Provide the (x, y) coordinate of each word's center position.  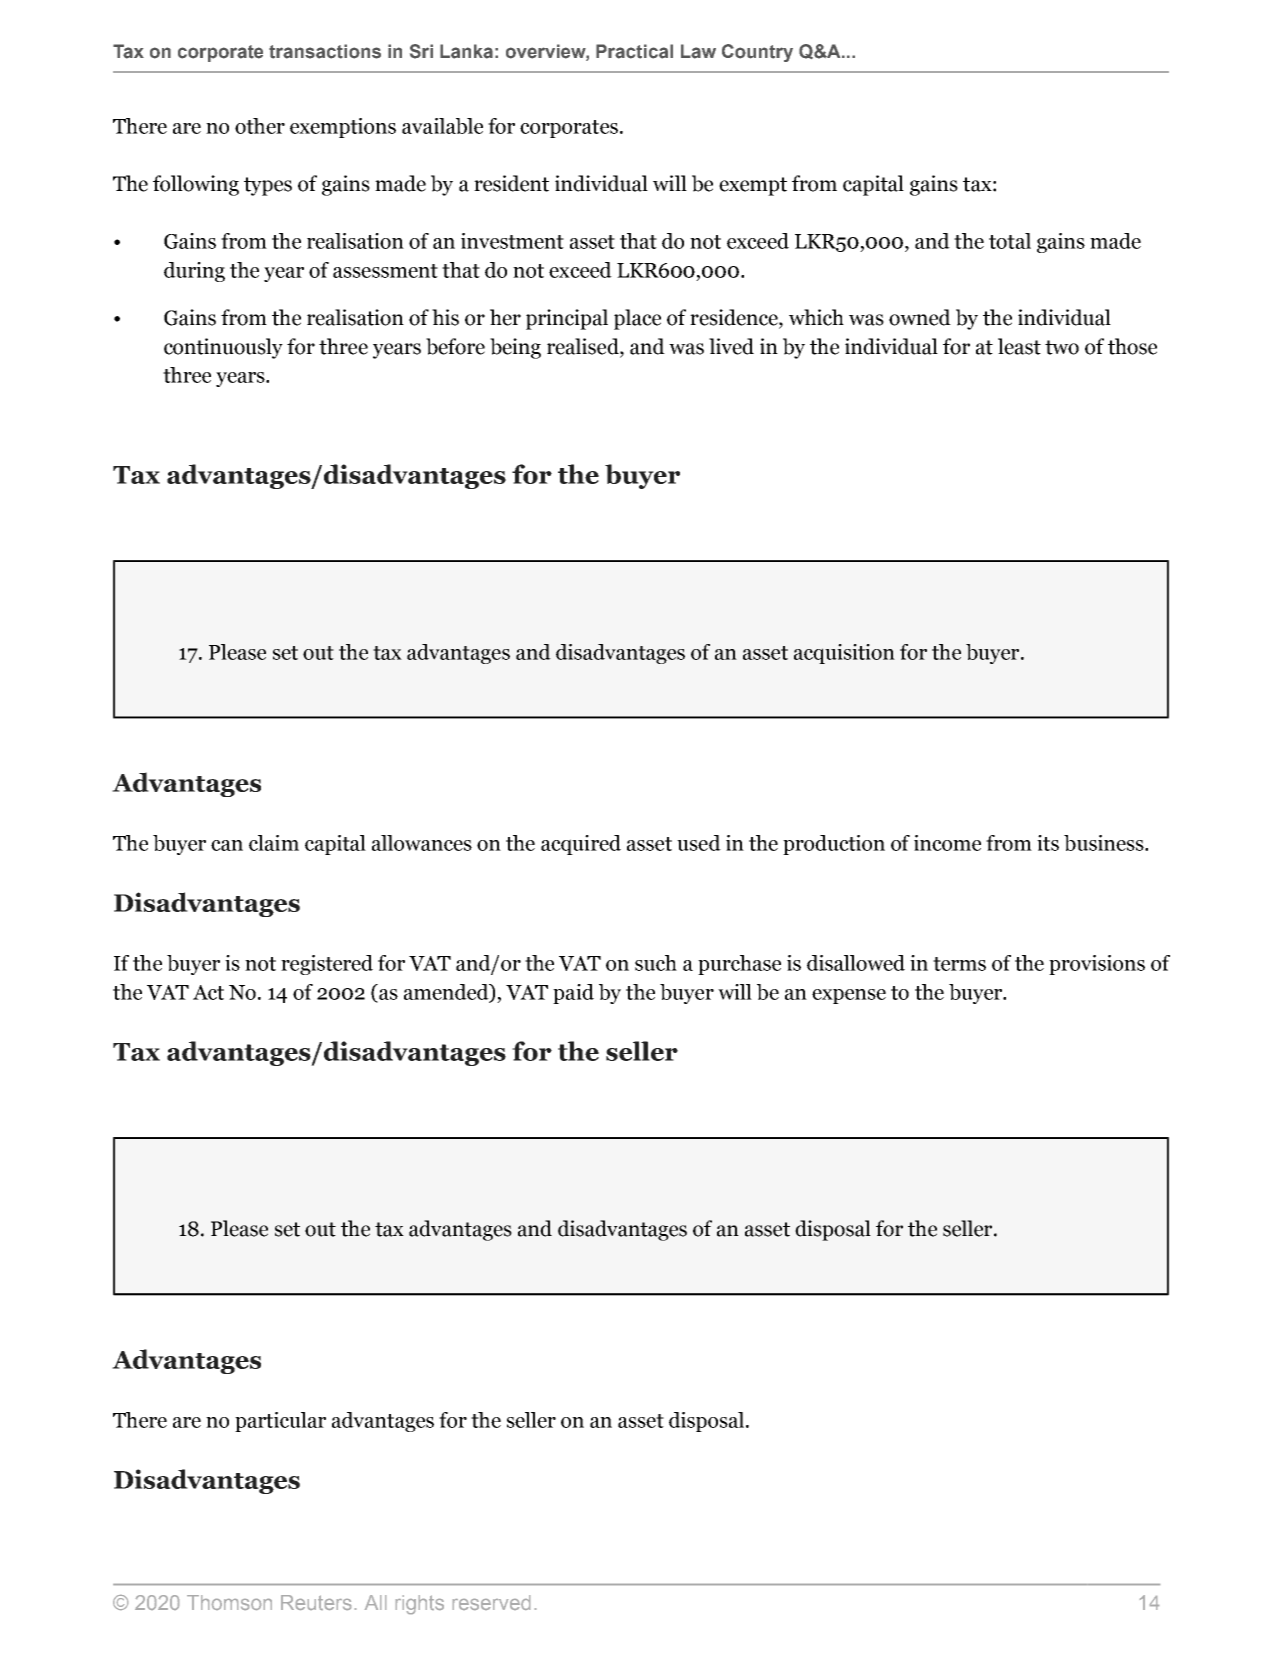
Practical (634, 51)
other (260, 126)
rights (420, 1604)
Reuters (316, 1602)
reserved (491, 1602)
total (1010, 241)
